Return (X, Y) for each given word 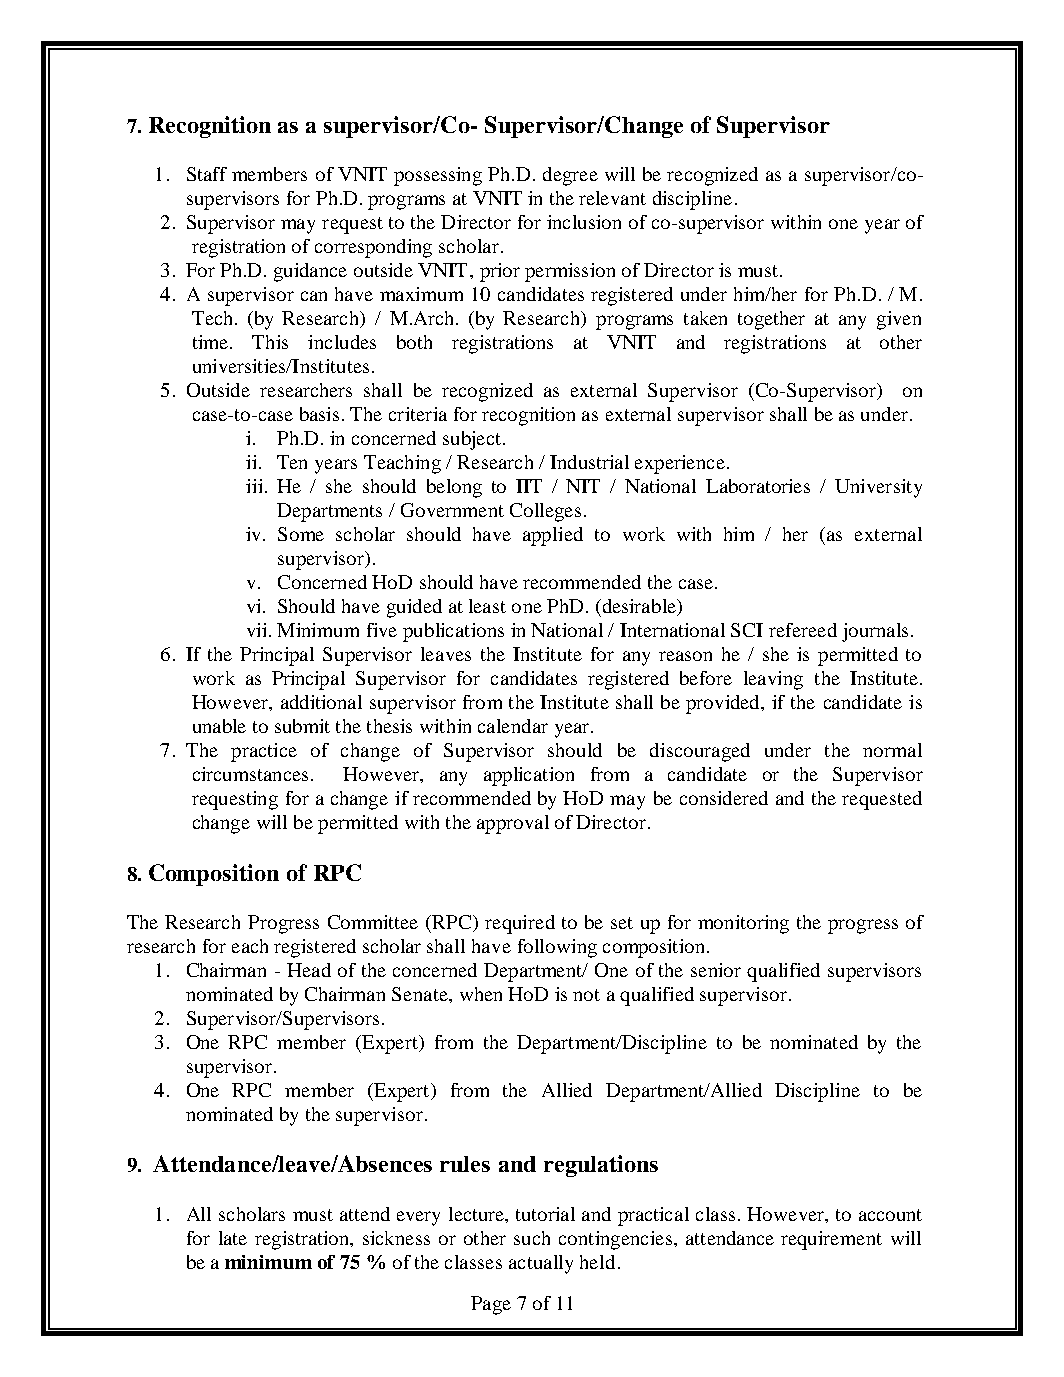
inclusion (584, 222)
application (529, 776)
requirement (831, 1240)
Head (309, 970)
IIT (529, 486)
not (586, 995)
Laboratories (758, 486)
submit (302, 726)
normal (892, 750)
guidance (310, 272)
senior (716, 970)
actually (541, 1264)
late (233, 1238)
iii (254, 486)
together (771, 320)
